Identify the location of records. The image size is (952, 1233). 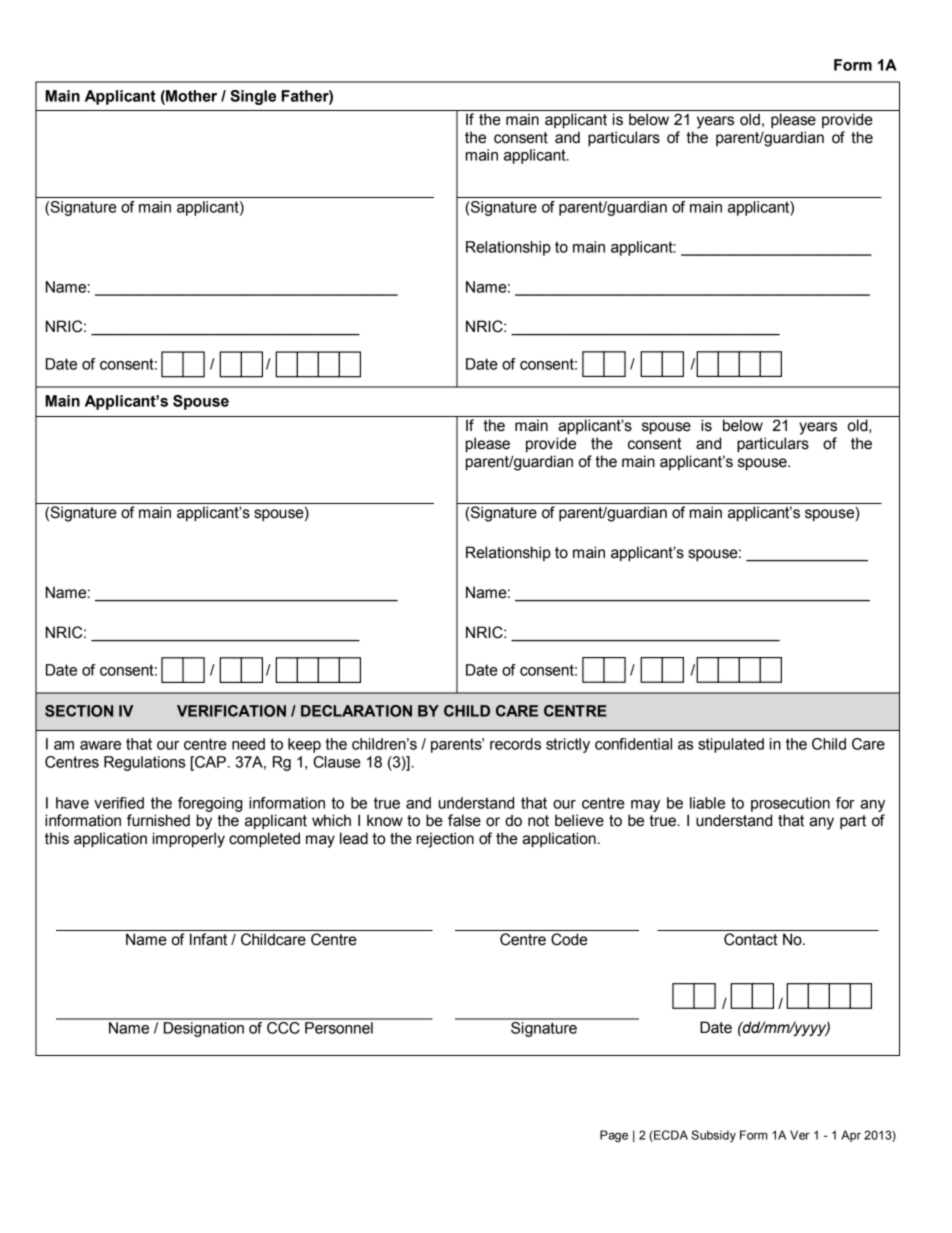
(515, 744).
